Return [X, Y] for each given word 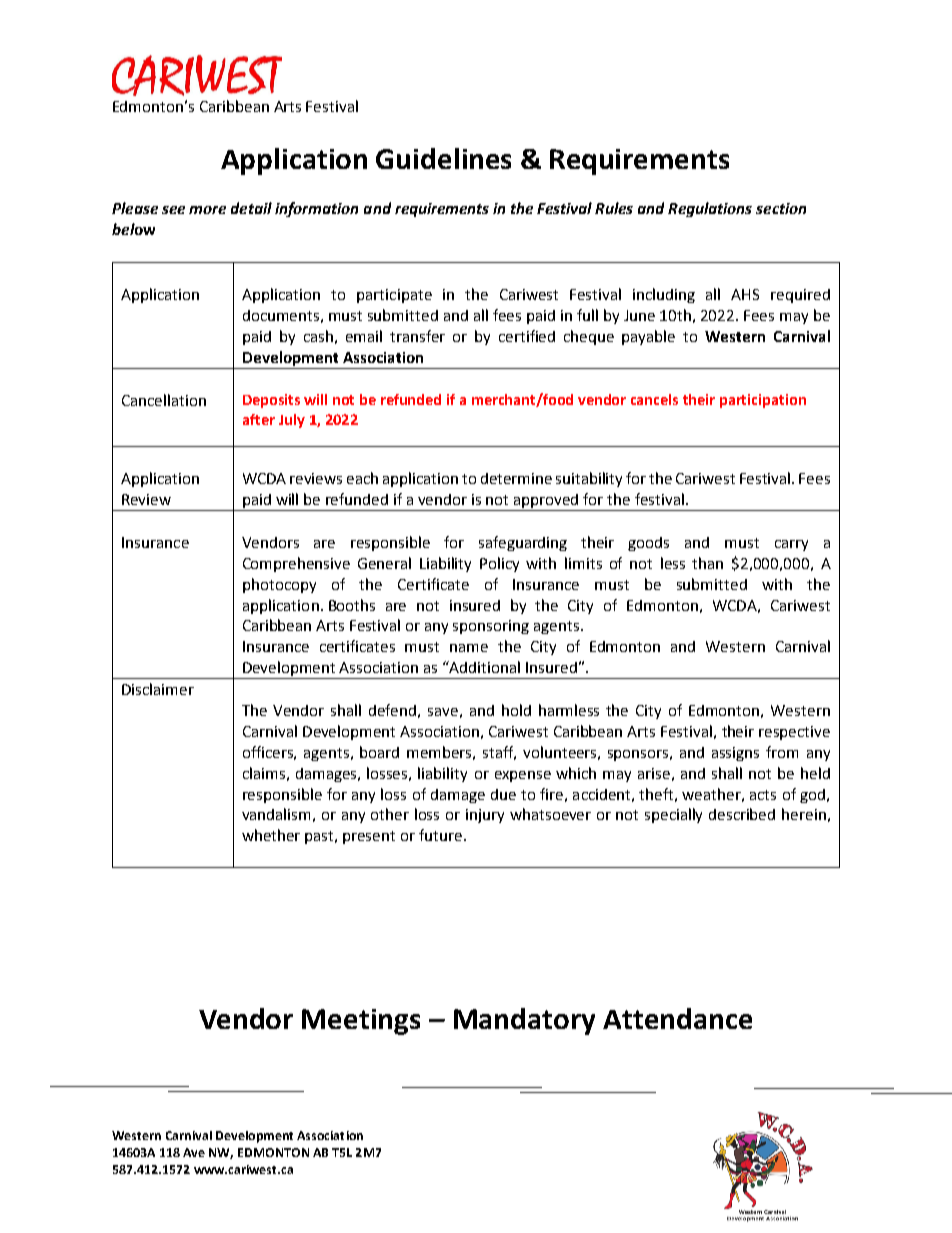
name [469, 648]
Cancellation [164, 400]
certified [527, 336]
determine [516, 478]
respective [794, 733]
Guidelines [443, 158]
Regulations [710, 209]
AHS [745, 294]
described [742, 814]
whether [271, 835]
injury [485, 816]
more [207, 210]
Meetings [361, 1022]
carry [791, 545]
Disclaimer [158, 689]
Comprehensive [296, 564]
